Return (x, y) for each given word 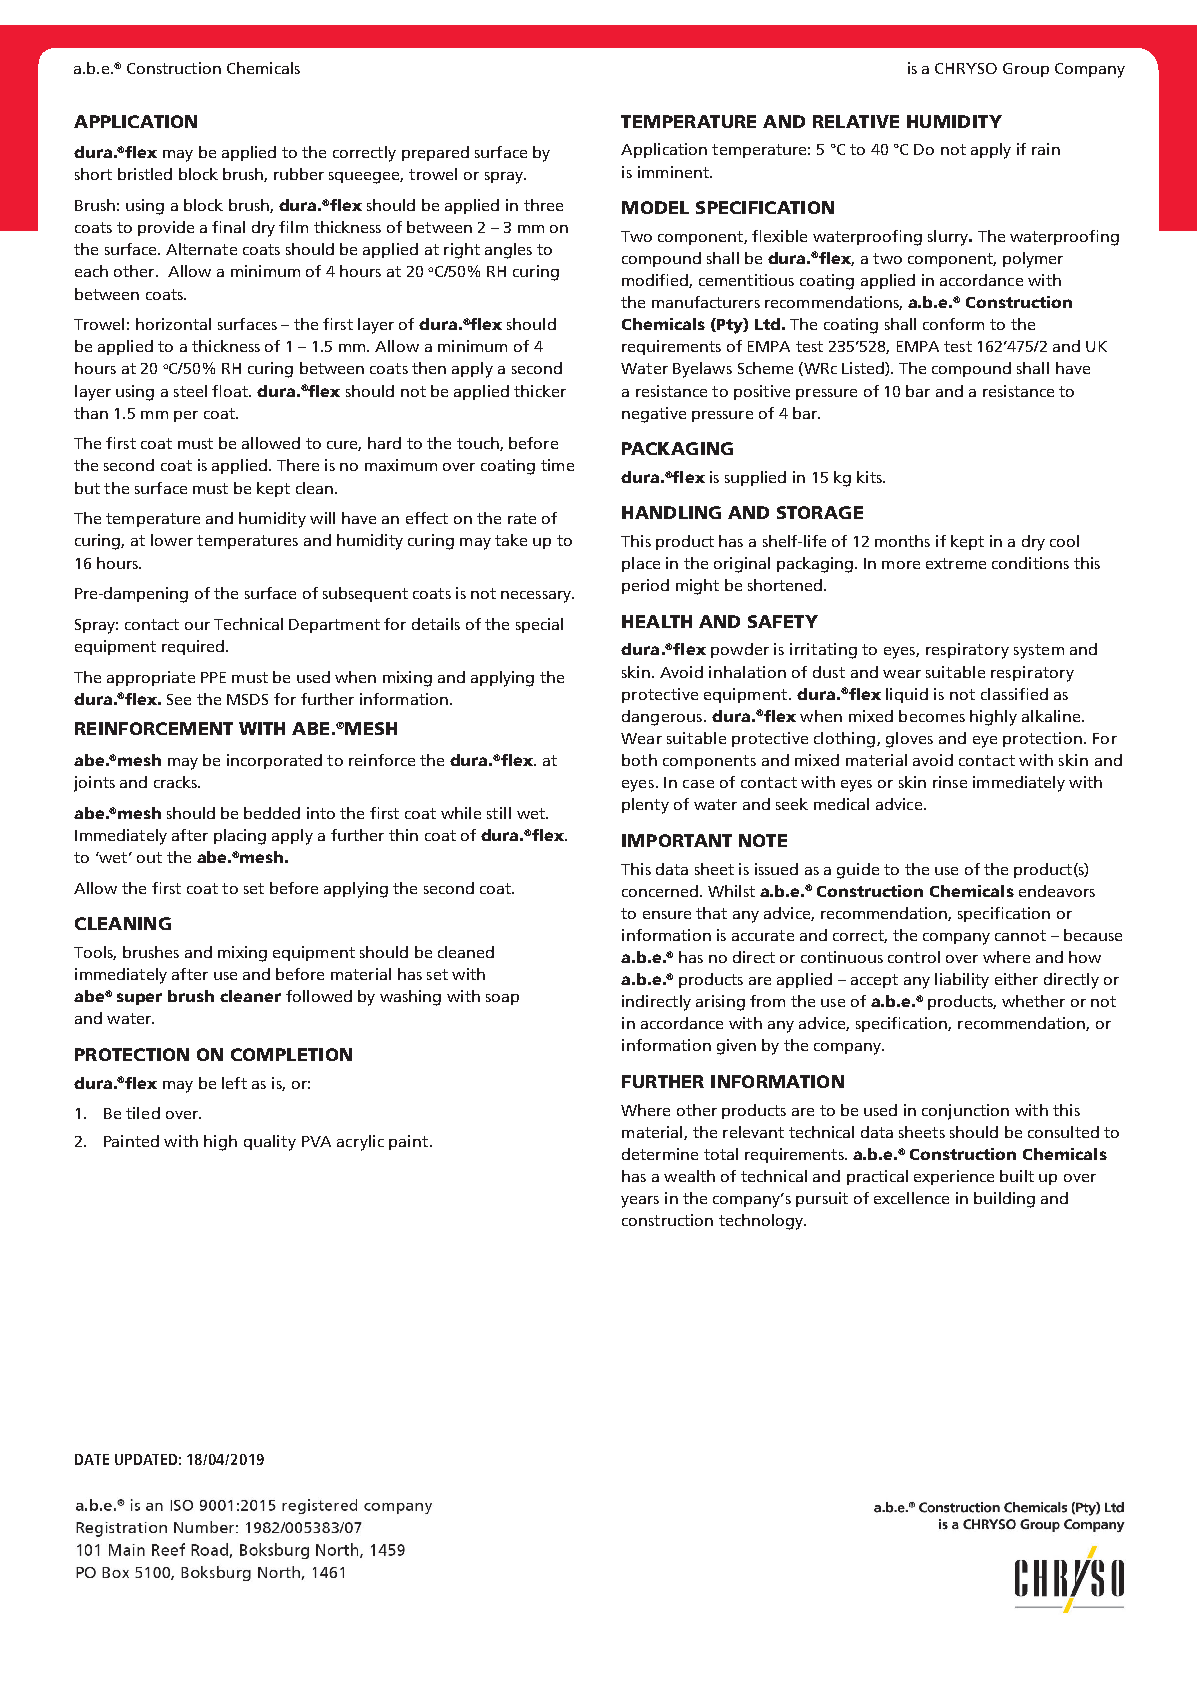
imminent (674, 172)
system (1039, 651)
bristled (145, 174)
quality (270, 1143)
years (640, 1202)
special (539, 625)
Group (1026, 70)
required (193, 647)
